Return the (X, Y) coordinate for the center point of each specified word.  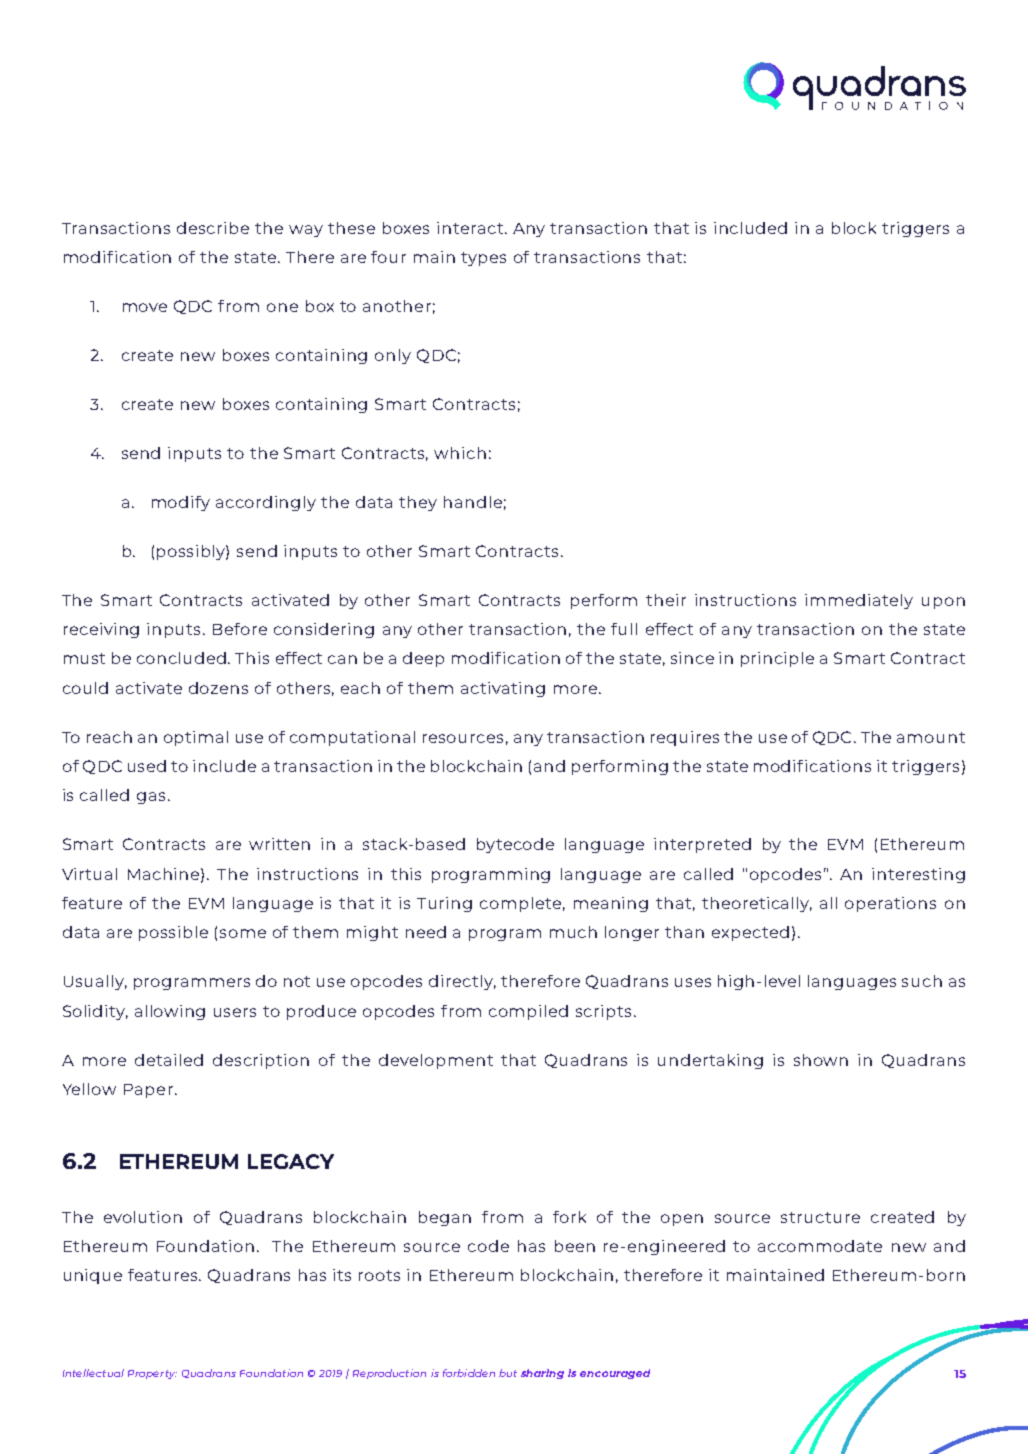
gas (153, 798)
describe (213, 228)
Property (152, 1374)
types (483, 259)
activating (503, 689)
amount (931, 737)
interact (471, 228)
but (508, 1373)
